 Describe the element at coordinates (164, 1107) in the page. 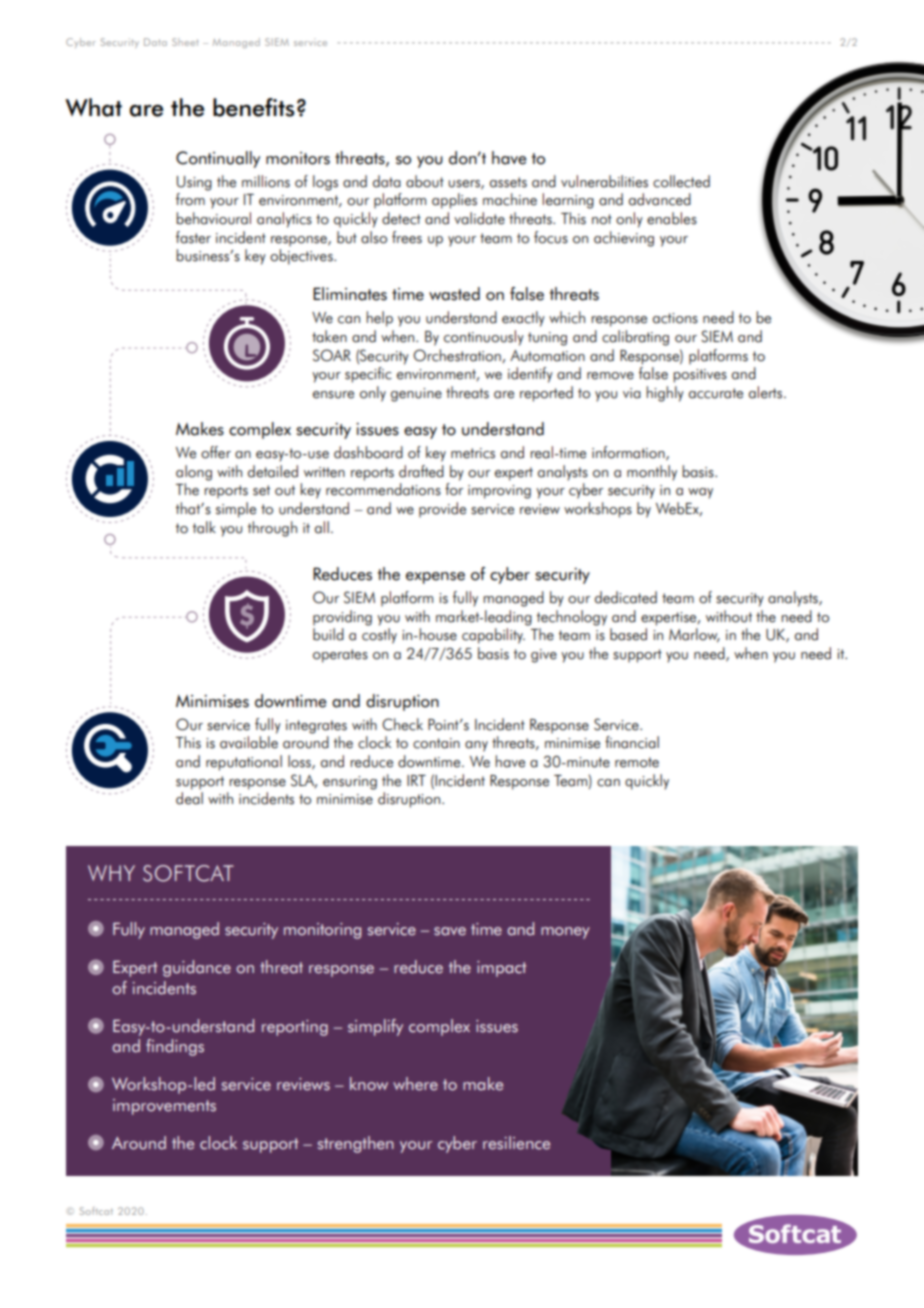

I see `improvements` at that location.
